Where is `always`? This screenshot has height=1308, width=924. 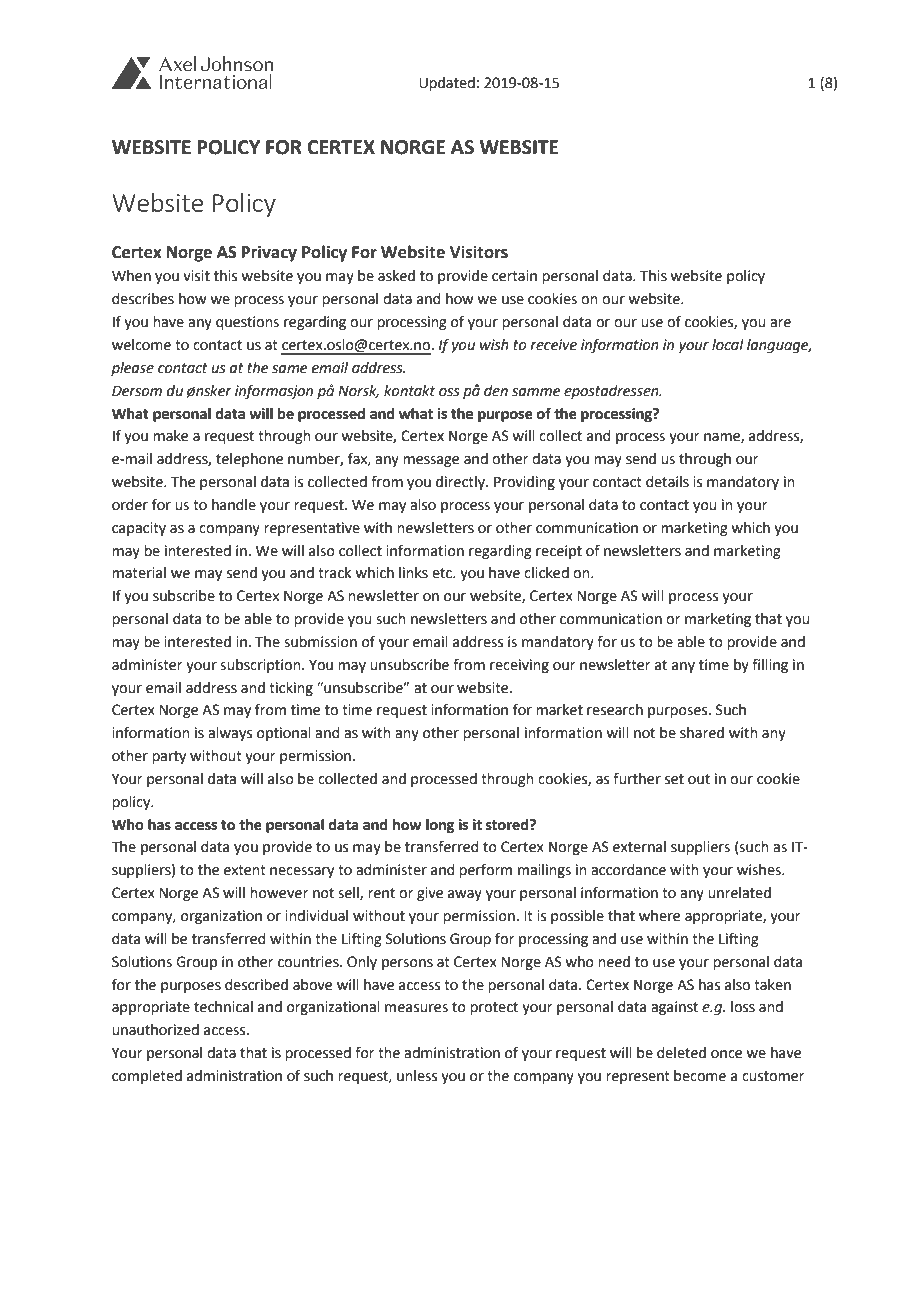 always is located at coordinates (230, 734).
